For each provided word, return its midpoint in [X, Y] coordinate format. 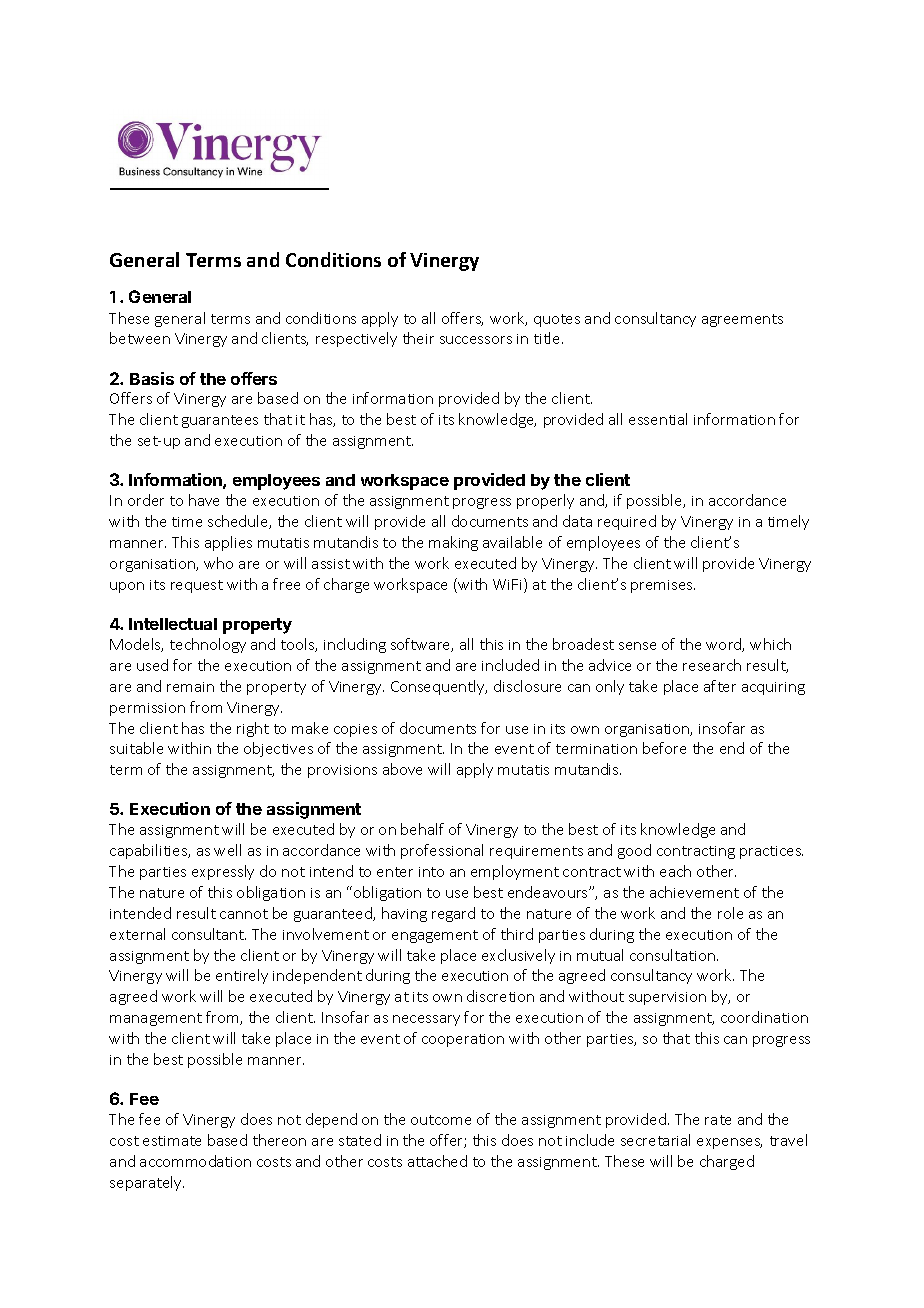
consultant [209, 934]
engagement [435, 936]
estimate [172, 1141]
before [664, 748]
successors [476, 340]
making [453, 543]
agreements [742, 320]
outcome [441, 1120]
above [402, 769]
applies [228, 543]
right [253, 729]
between [140, 338]
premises [663, 586]
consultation [672, 955]
